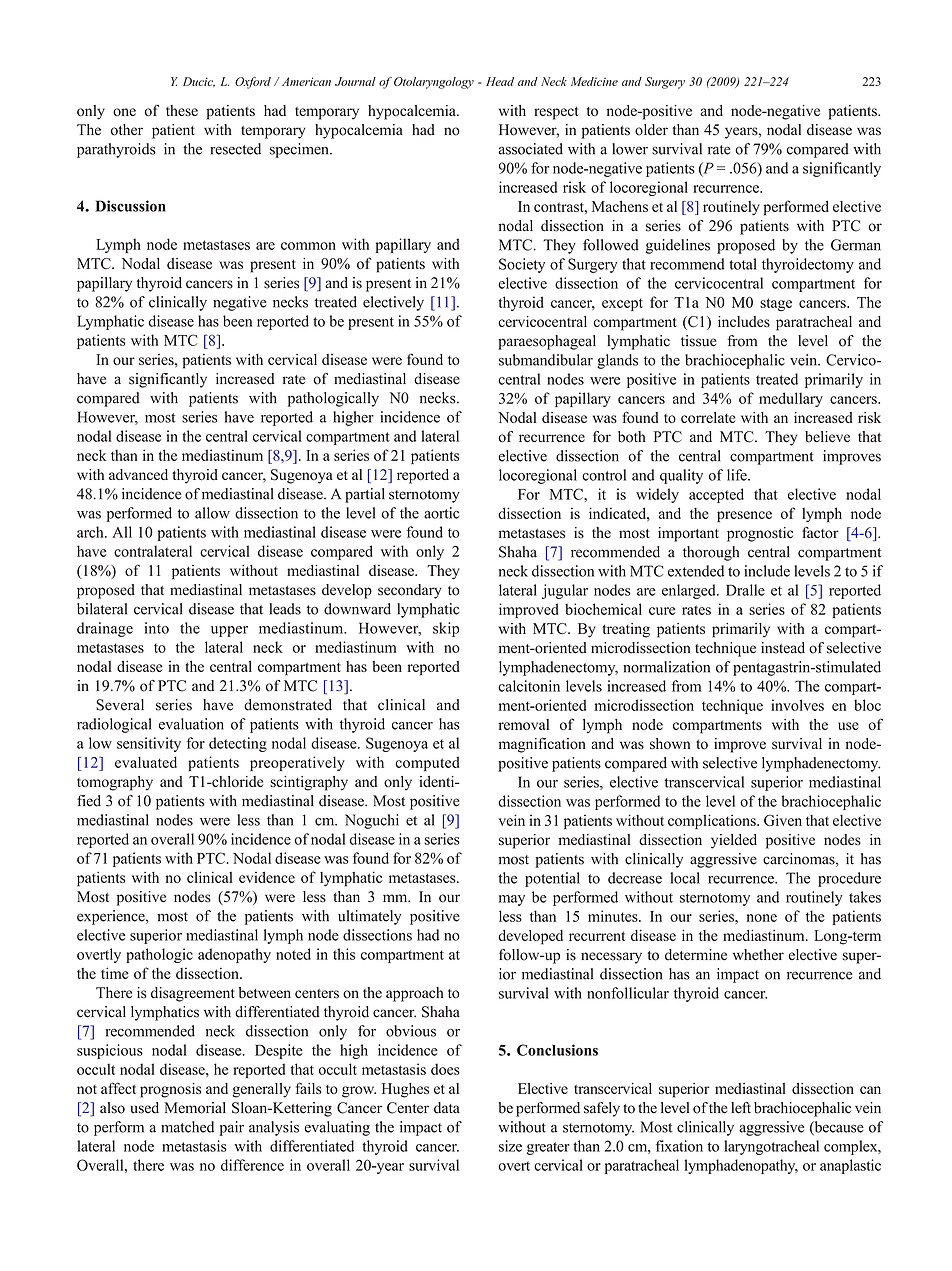 The width and height of the screenshot is (952, 1271). What do you see at coordinates (651, 130) in the screenshot?
I see `older` at bounding box center [651, 130].
